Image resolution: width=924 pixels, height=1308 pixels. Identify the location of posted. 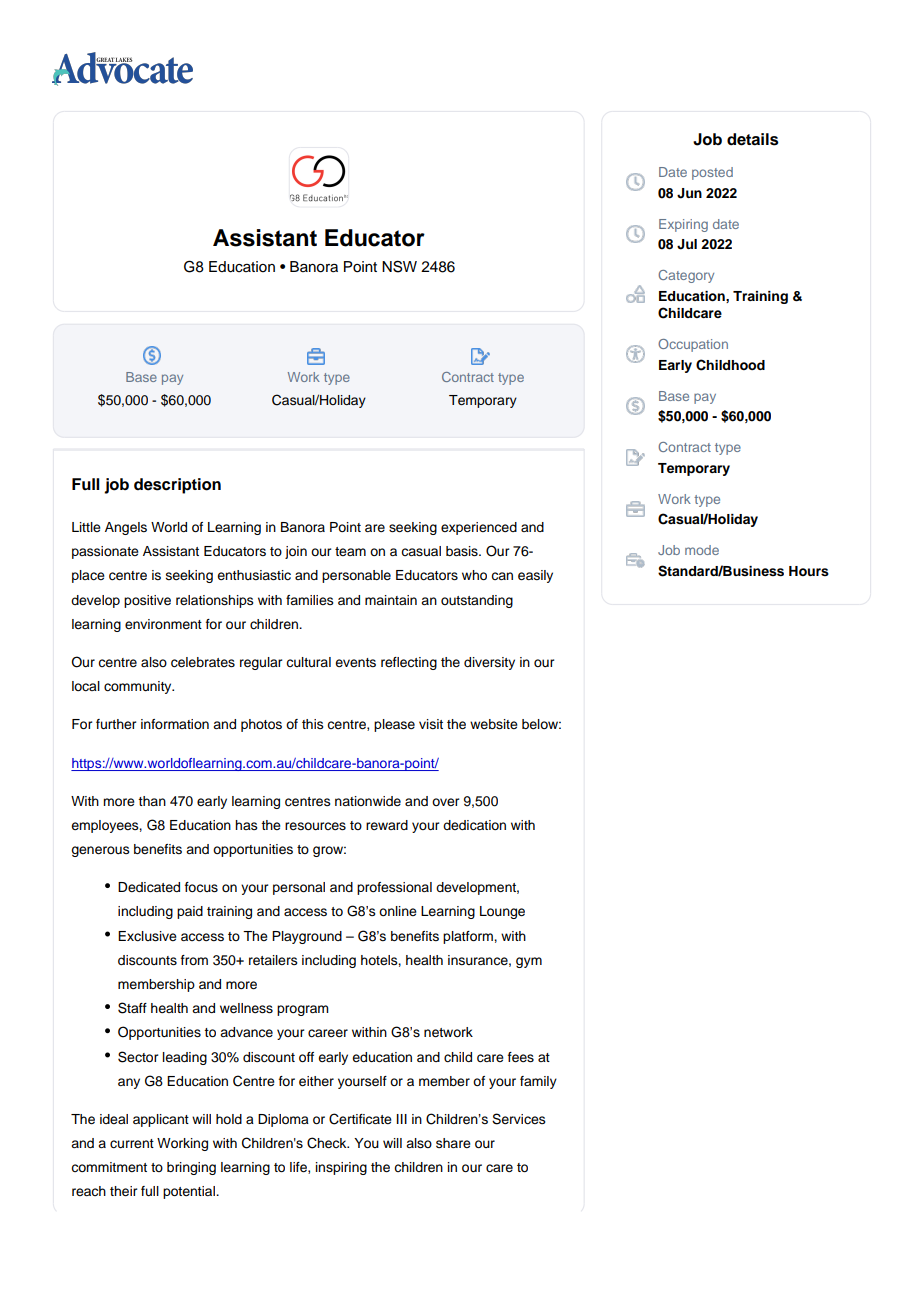
(712, 173).
